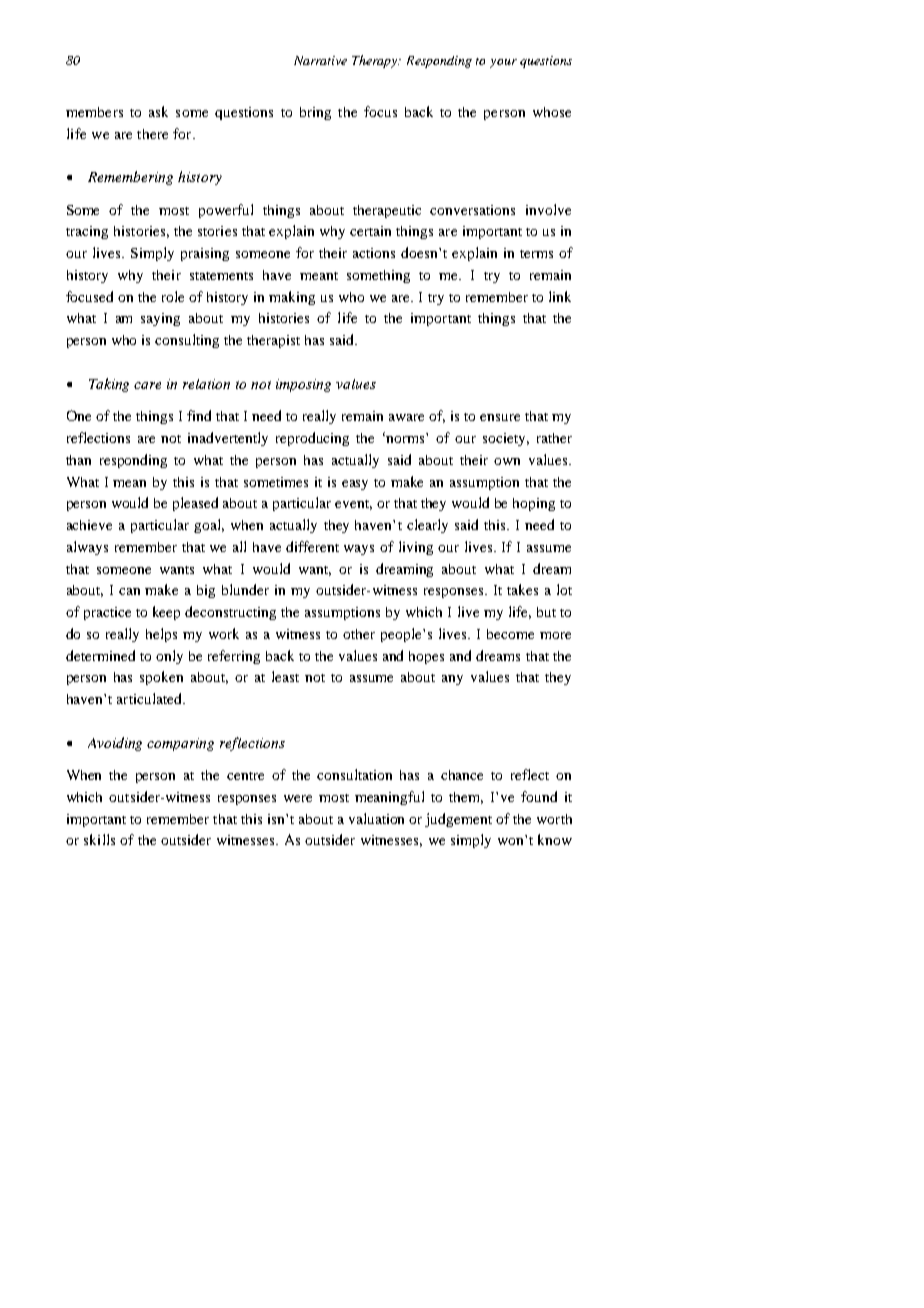 The height and width of the image is (1308, 924). What do you see at coordinates (500, 417) in the image?
I see `ensure` at bounding box center [500, 417].
